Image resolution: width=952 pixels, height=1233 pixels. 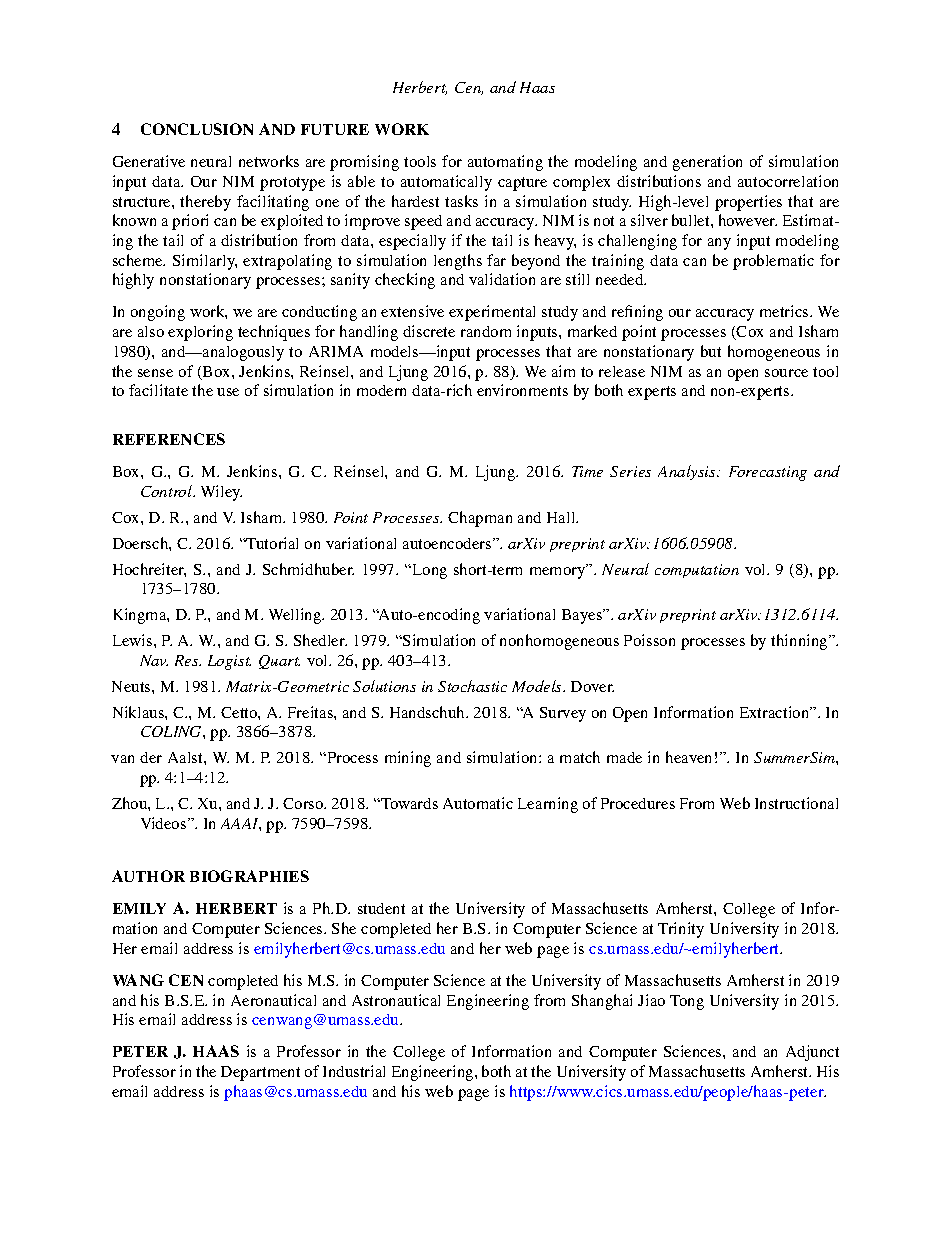 I want to click on REFERENCES, so click(x=169, y=439).
